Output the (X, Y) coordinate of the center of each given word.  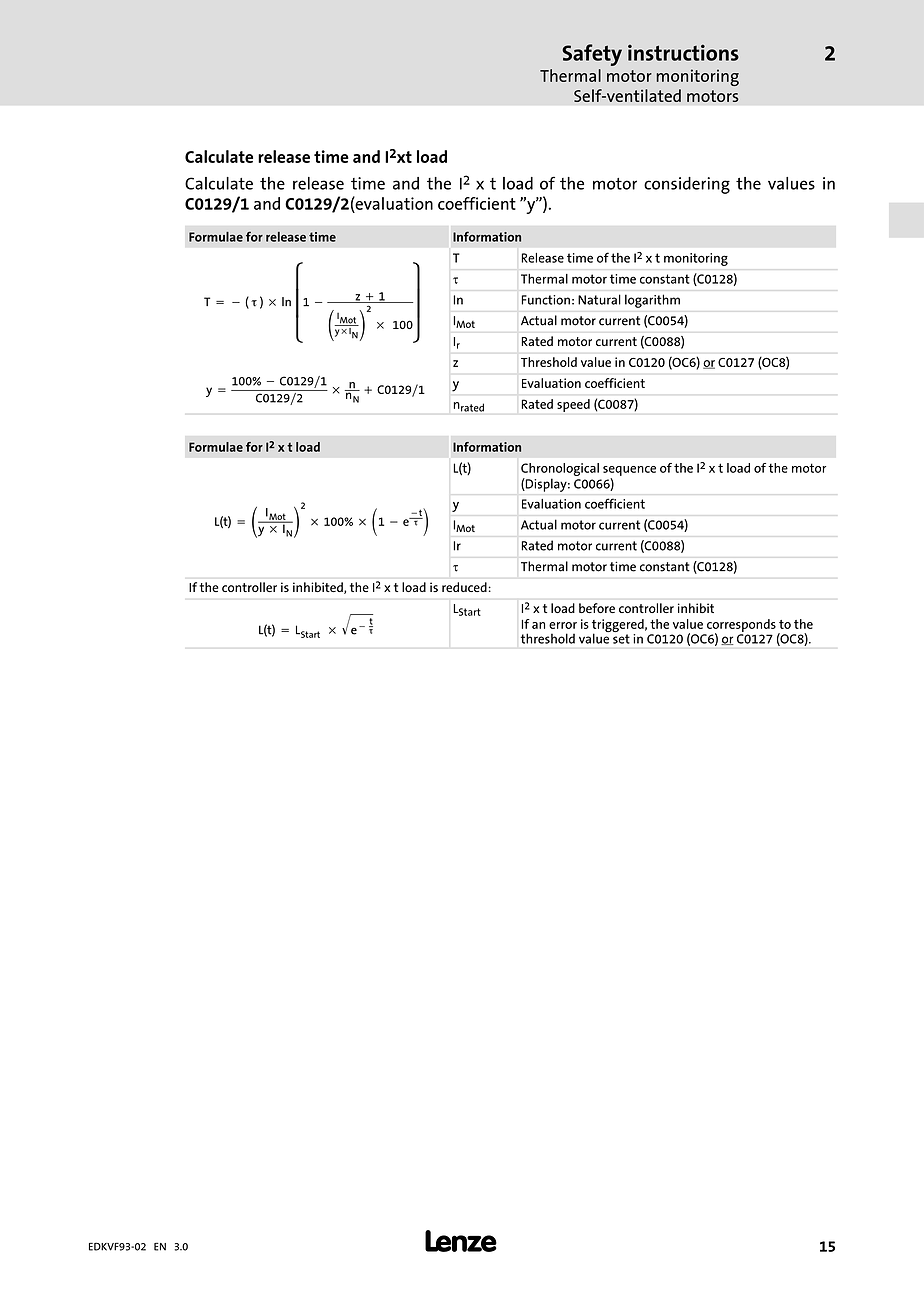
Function (546, 300)
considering (687, 185)
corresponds (741, 626)
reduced (464, 587)
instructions (683, 52)
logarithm (652, 301)
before (597, 608)
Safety (592, 55)
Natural (599, 299)
